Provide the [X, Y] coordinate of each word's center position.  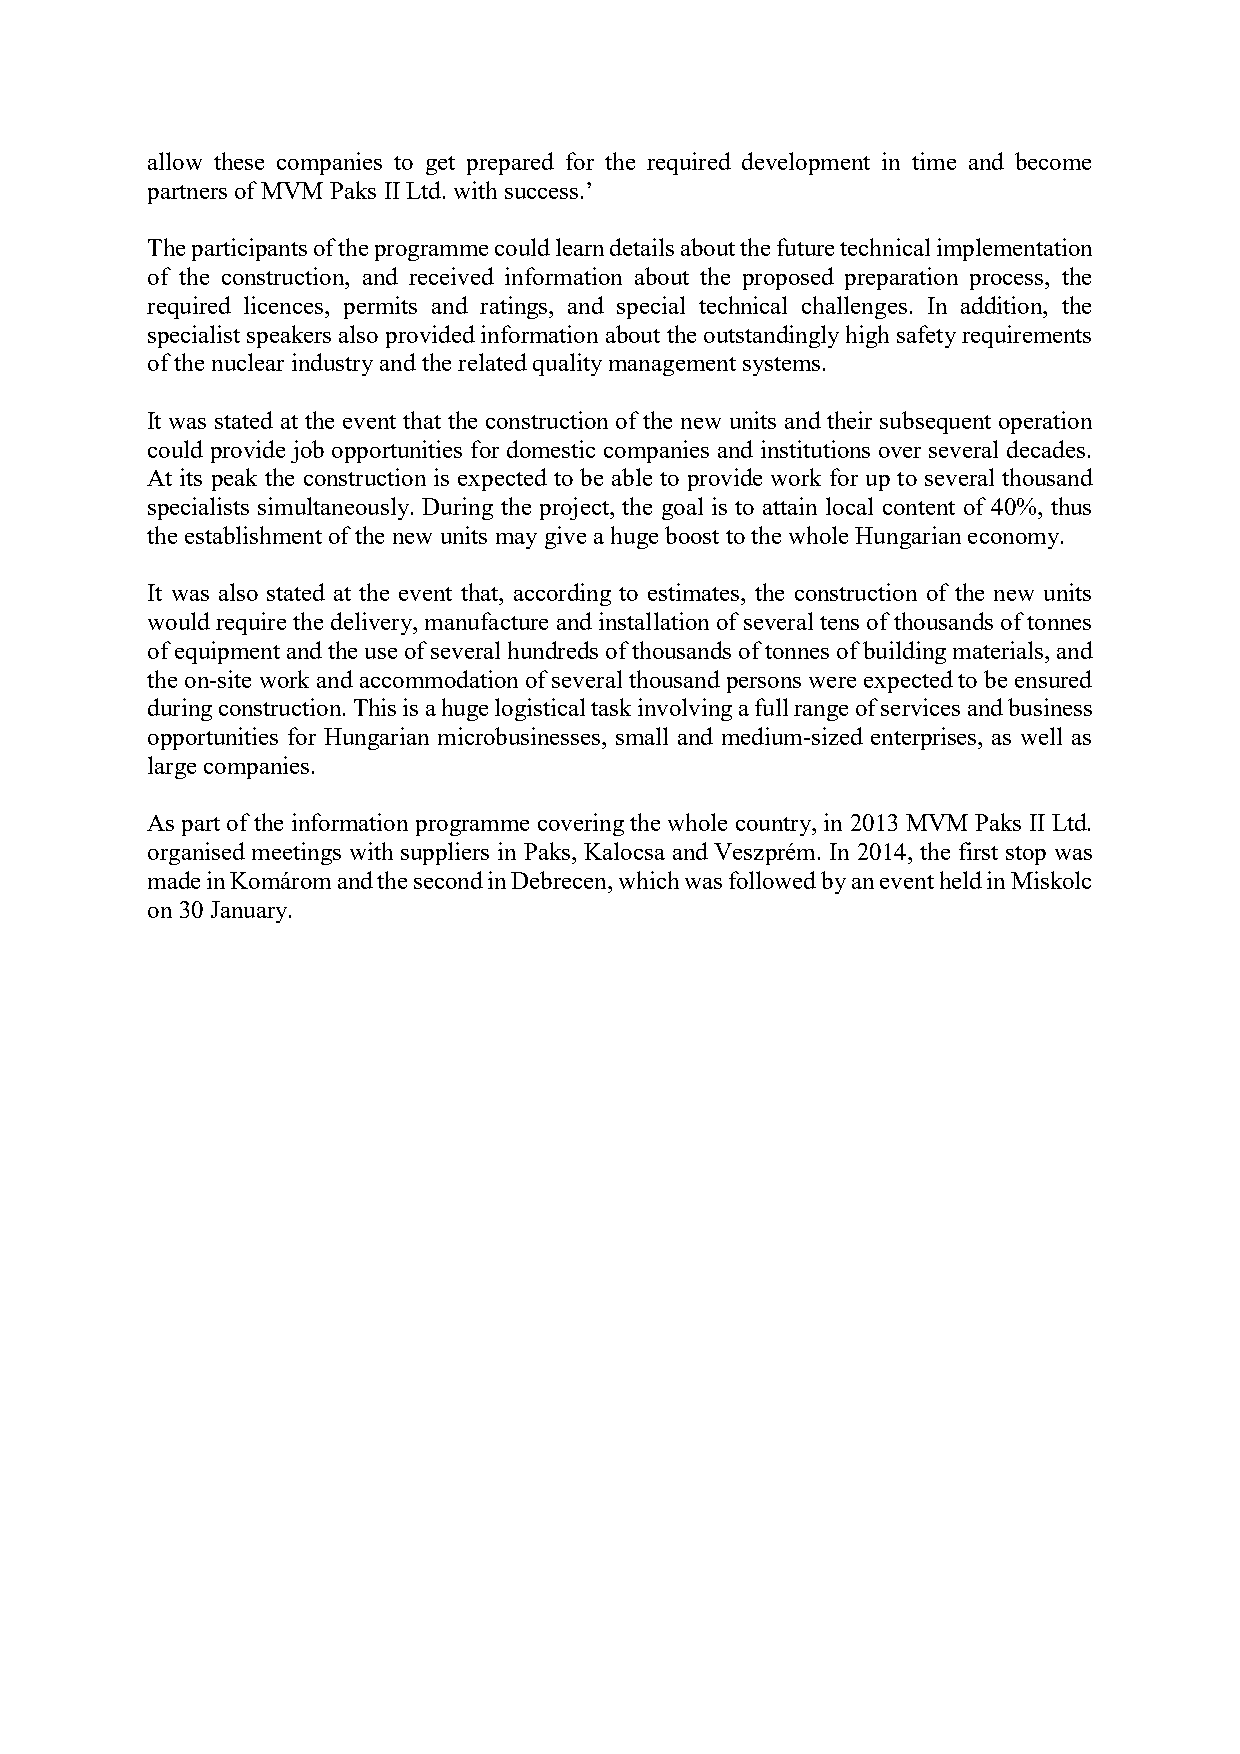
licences [285, 305]
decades [1046, 449]
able [632, 477]
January [250, 912]
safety [926, 336]
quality [567, 364]
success [541, 193]
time [934, 161]
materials [999, 650]
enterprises [925, 738]
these [239, 161]
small [642, 736]
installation [654, 621]
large [172, 767]
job [307, 451]
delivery [372, 623]
